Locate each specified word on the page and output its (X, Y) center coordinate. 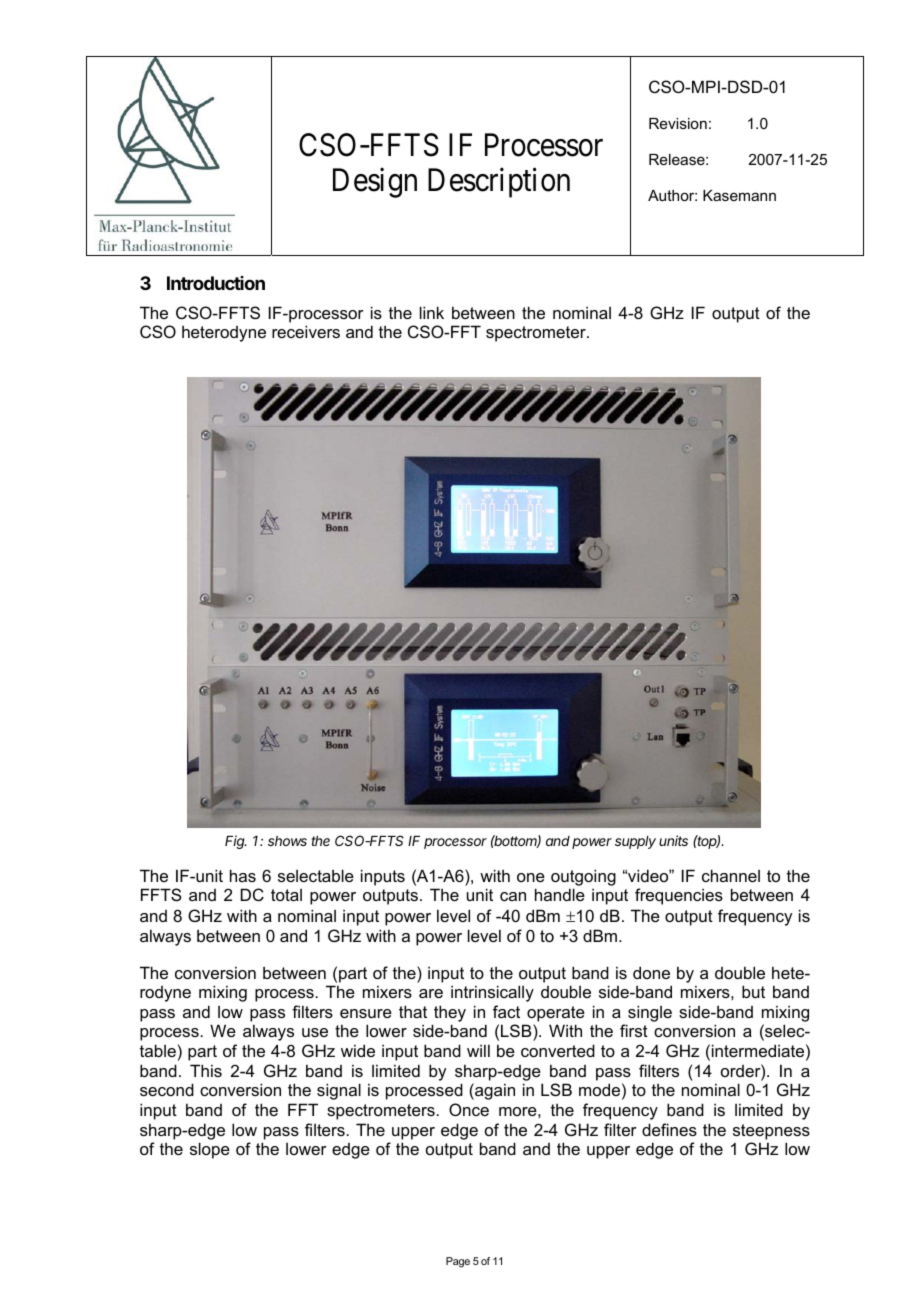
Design (375, 183)
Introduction (216, 283)
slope (210, 1150)
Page (458, 1262)
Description (499, 183)
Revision (678, 123)
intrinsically (492, 993)
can (513, 896)
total (286, 895)
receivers (306, 331)
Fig (236, 842)
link (432, 312)
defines (669, 1129)
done (651, 972)
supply (635, 842)
